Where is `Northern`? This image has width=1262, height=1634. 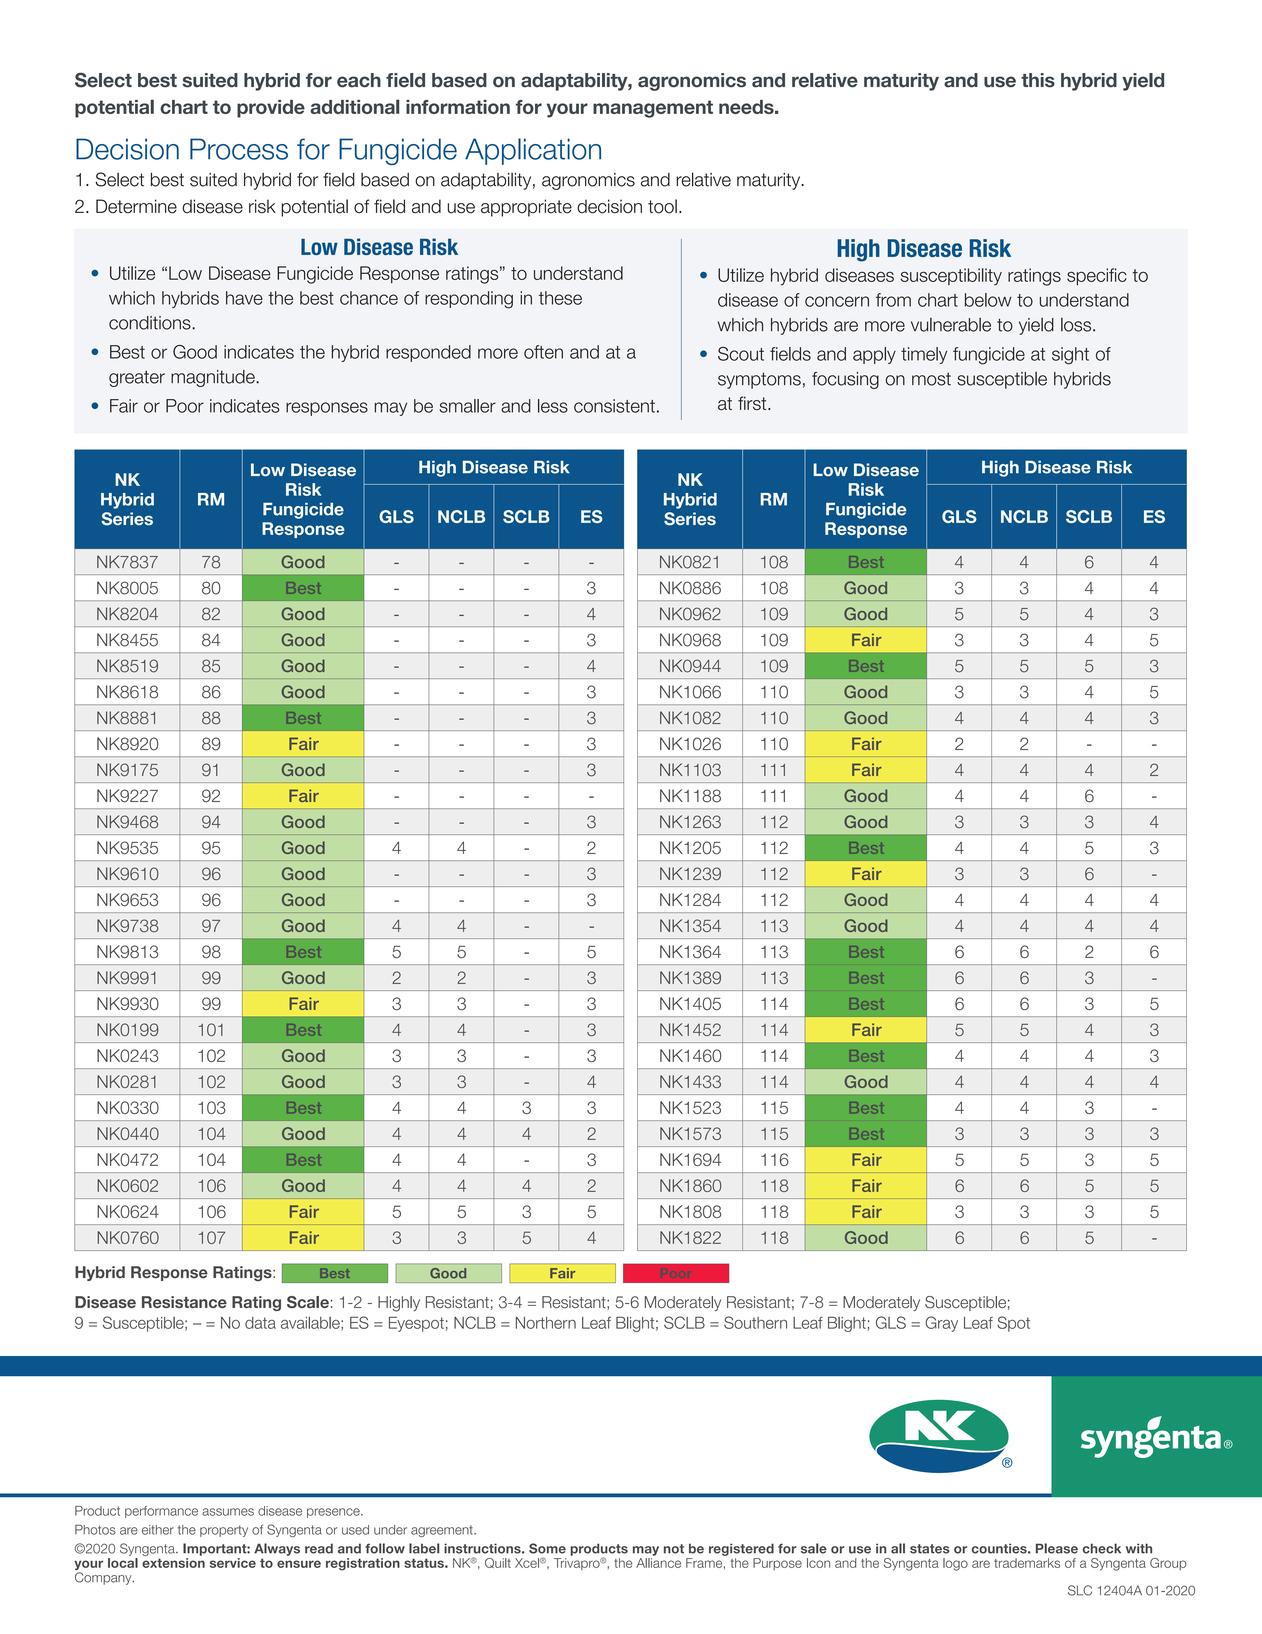
Northern is located at coordinates (546, 1323).
